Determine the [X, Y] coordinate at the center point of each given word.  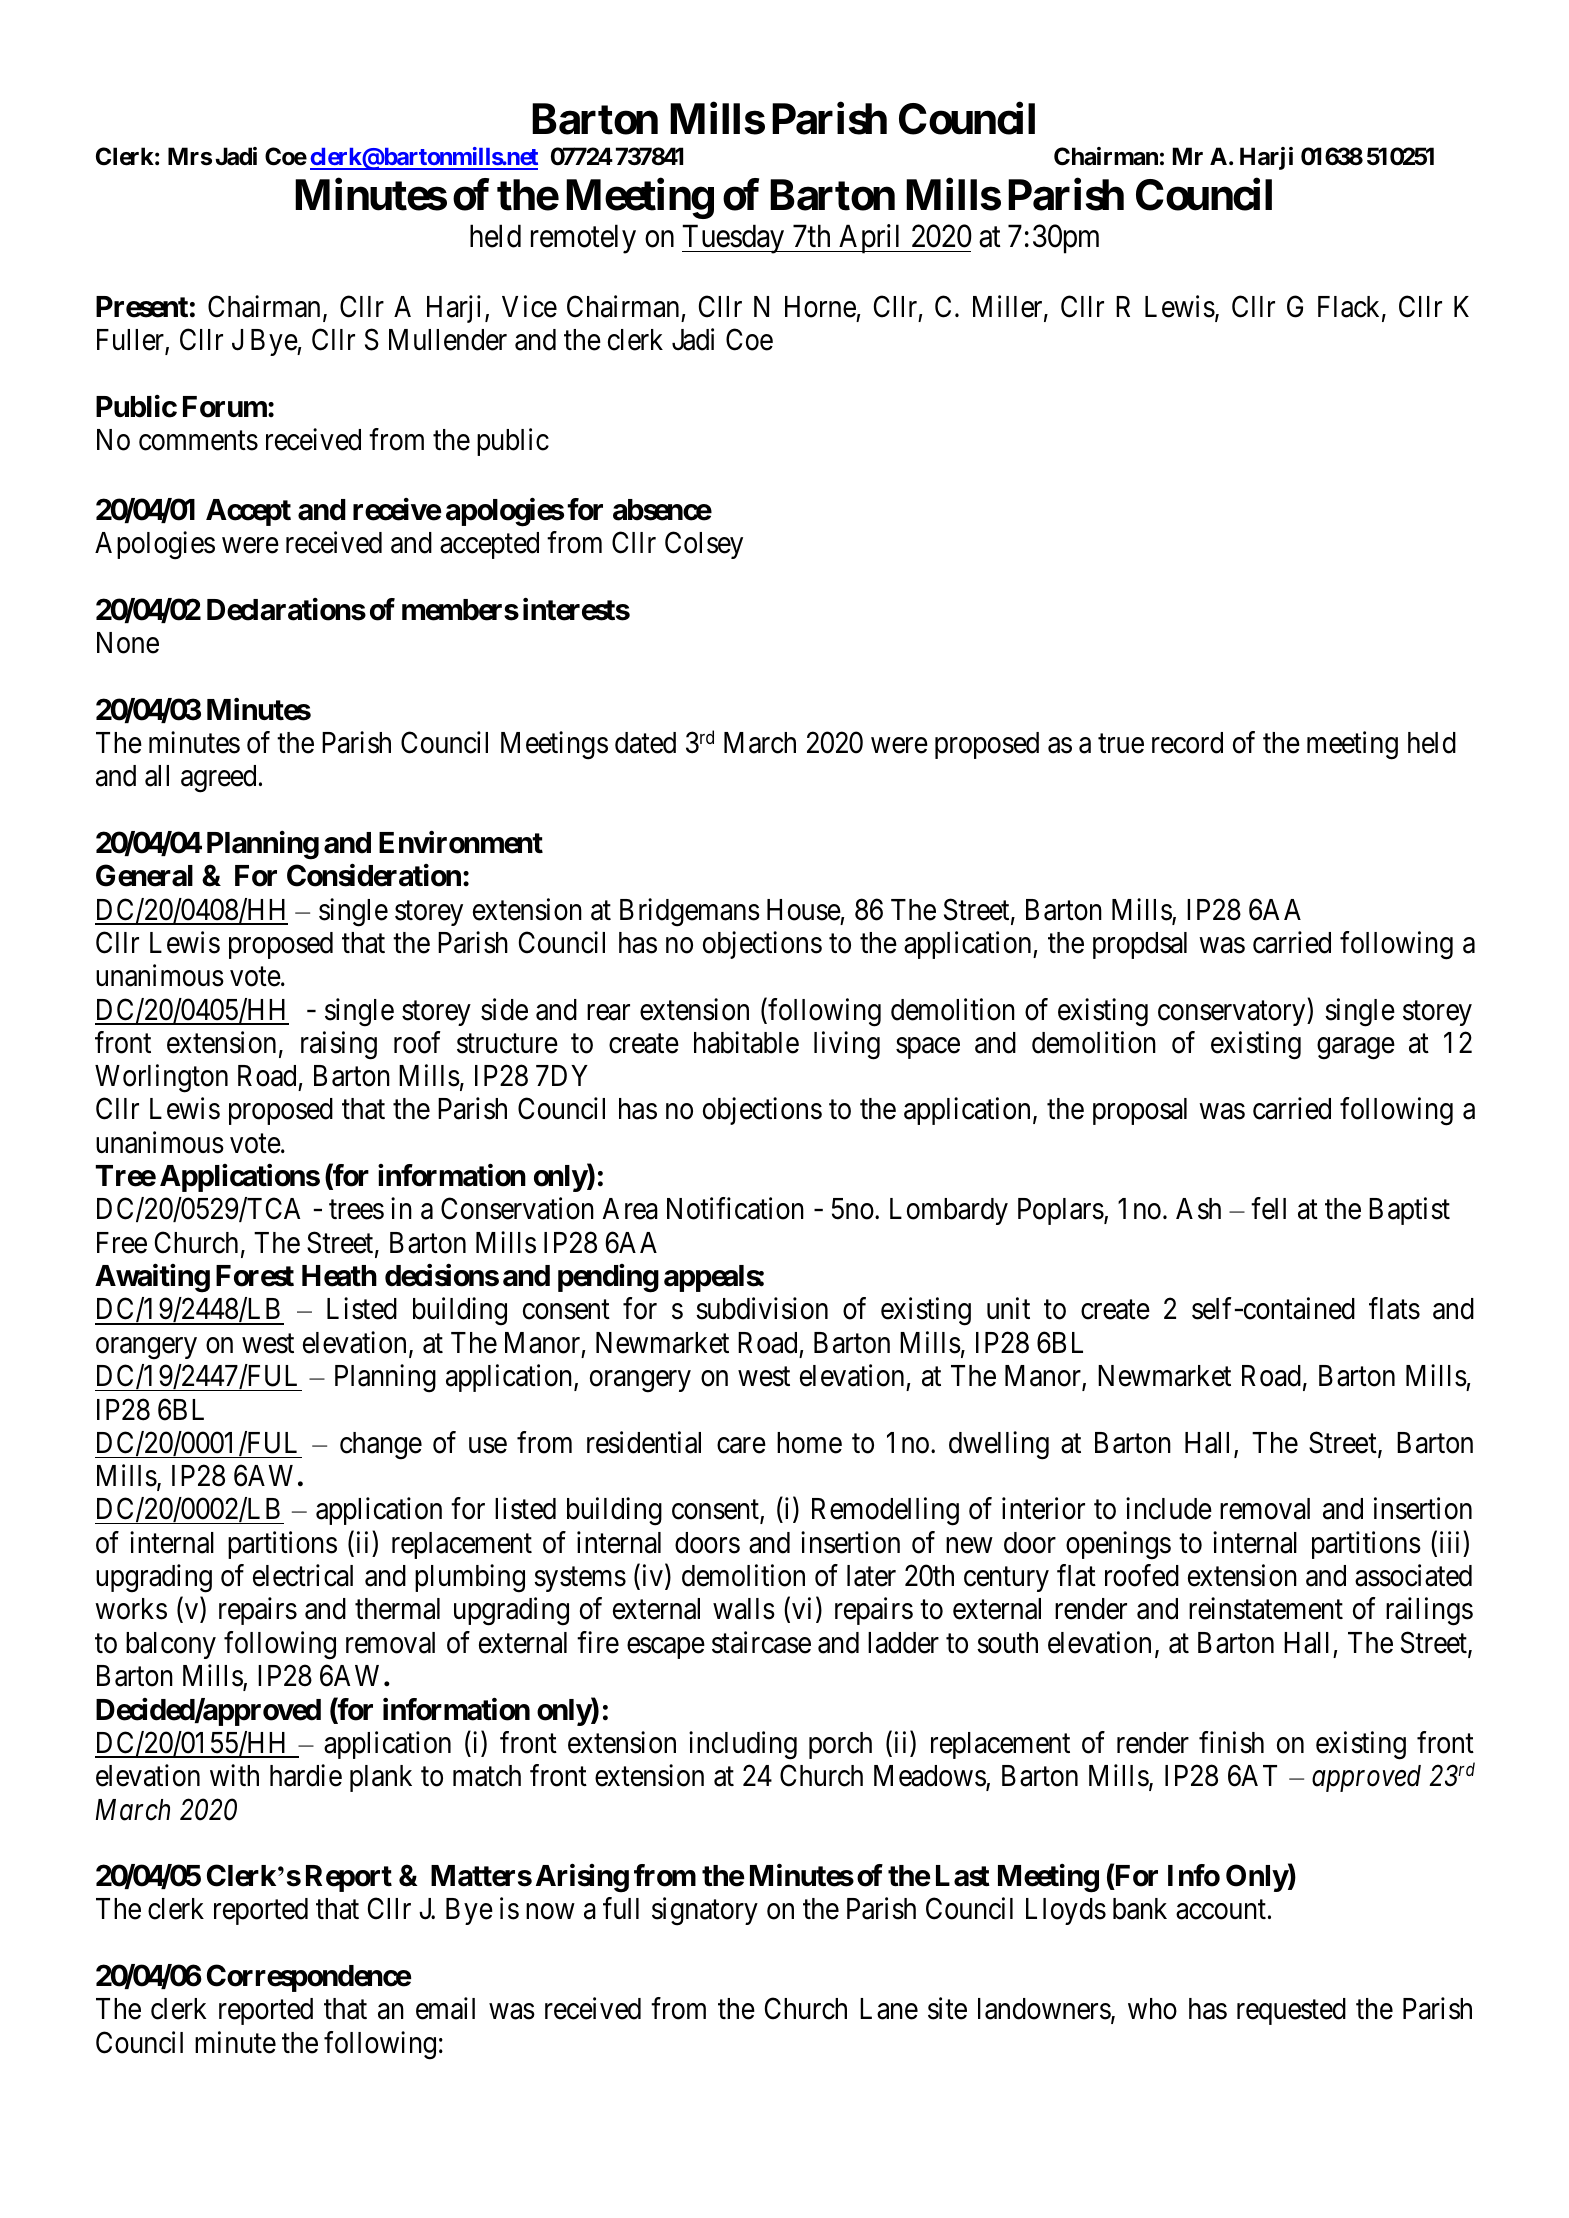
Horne [820, 307]
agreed [218, 779]
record [1187, 743]
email [445, 2009]
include [1169, 1508]
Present [142, 307]
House [804, 910]
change [381, 1446]
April [871, 239]
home [809, 1443]
